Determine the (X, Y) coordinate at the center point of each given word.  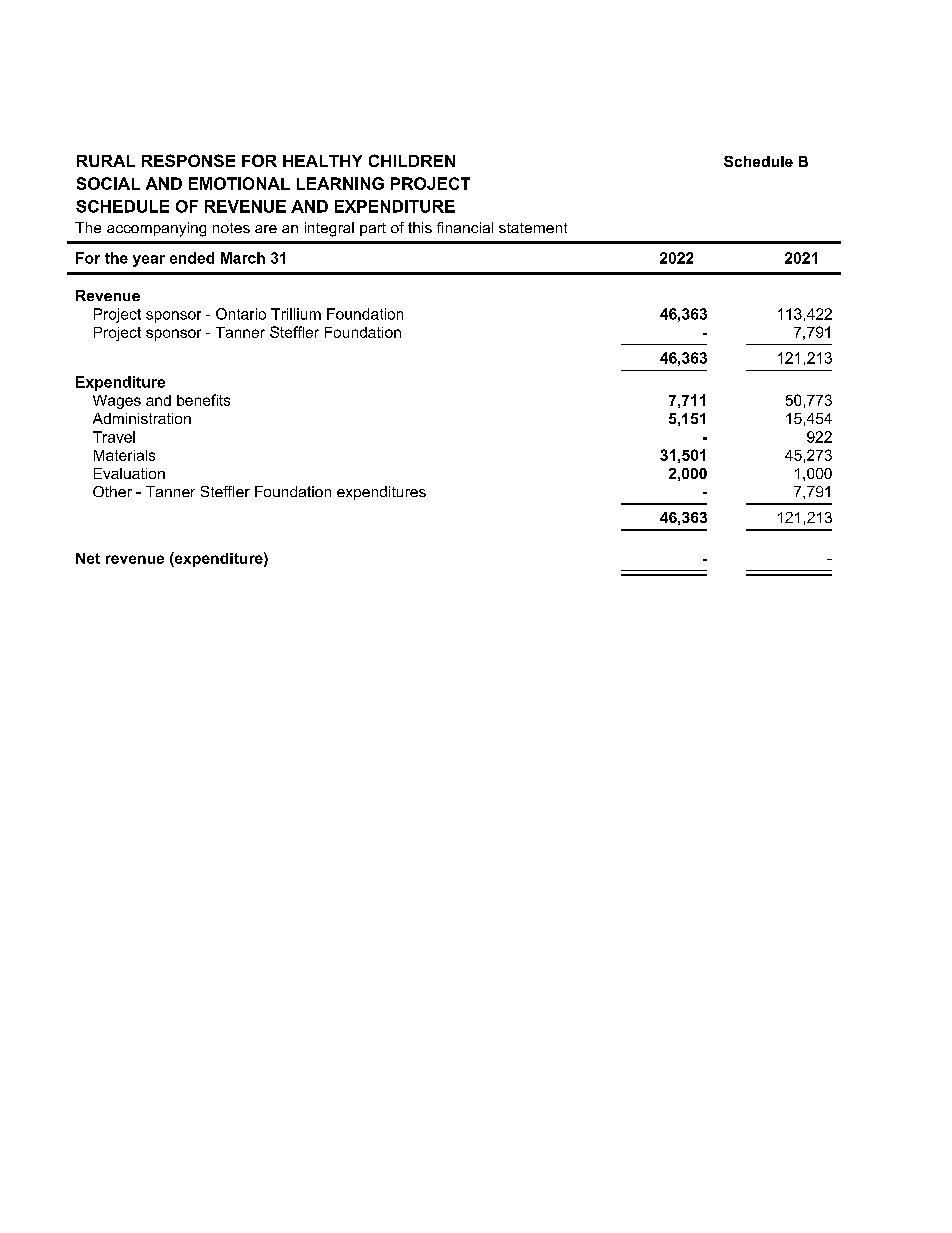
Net (88, 558)
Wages (117, 402)
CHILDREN (412, 160)
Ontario (241, 314)
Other (112, 491)
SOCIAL (108, 183)
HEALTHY (322, 161)
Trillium (296, 314)
